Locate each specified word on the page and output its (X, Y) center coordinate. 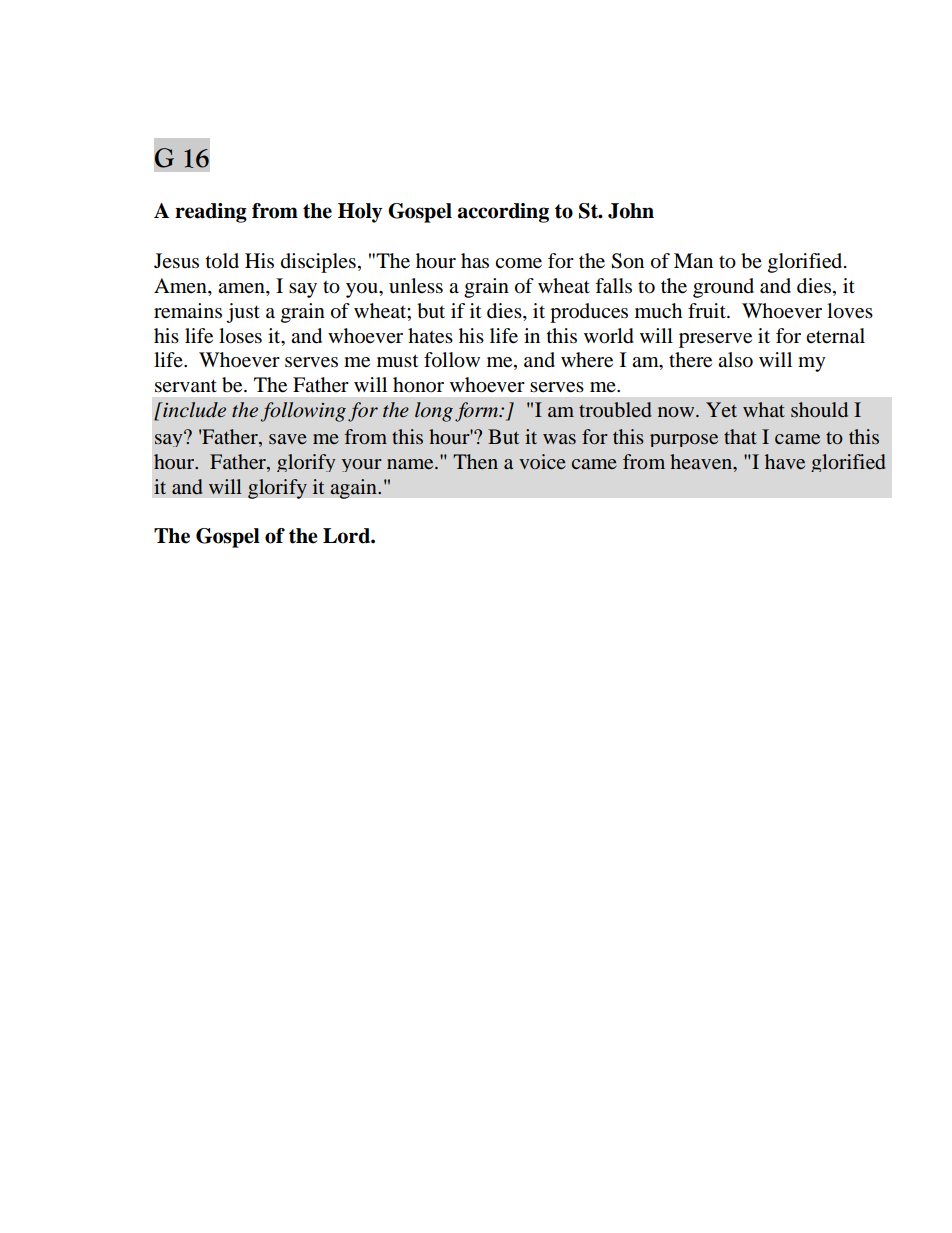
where (587, 360)
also (735, 360)
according (503, 213)
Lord (347, 536)
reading (211, 213)
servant (186, 386)
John (631, 211)
